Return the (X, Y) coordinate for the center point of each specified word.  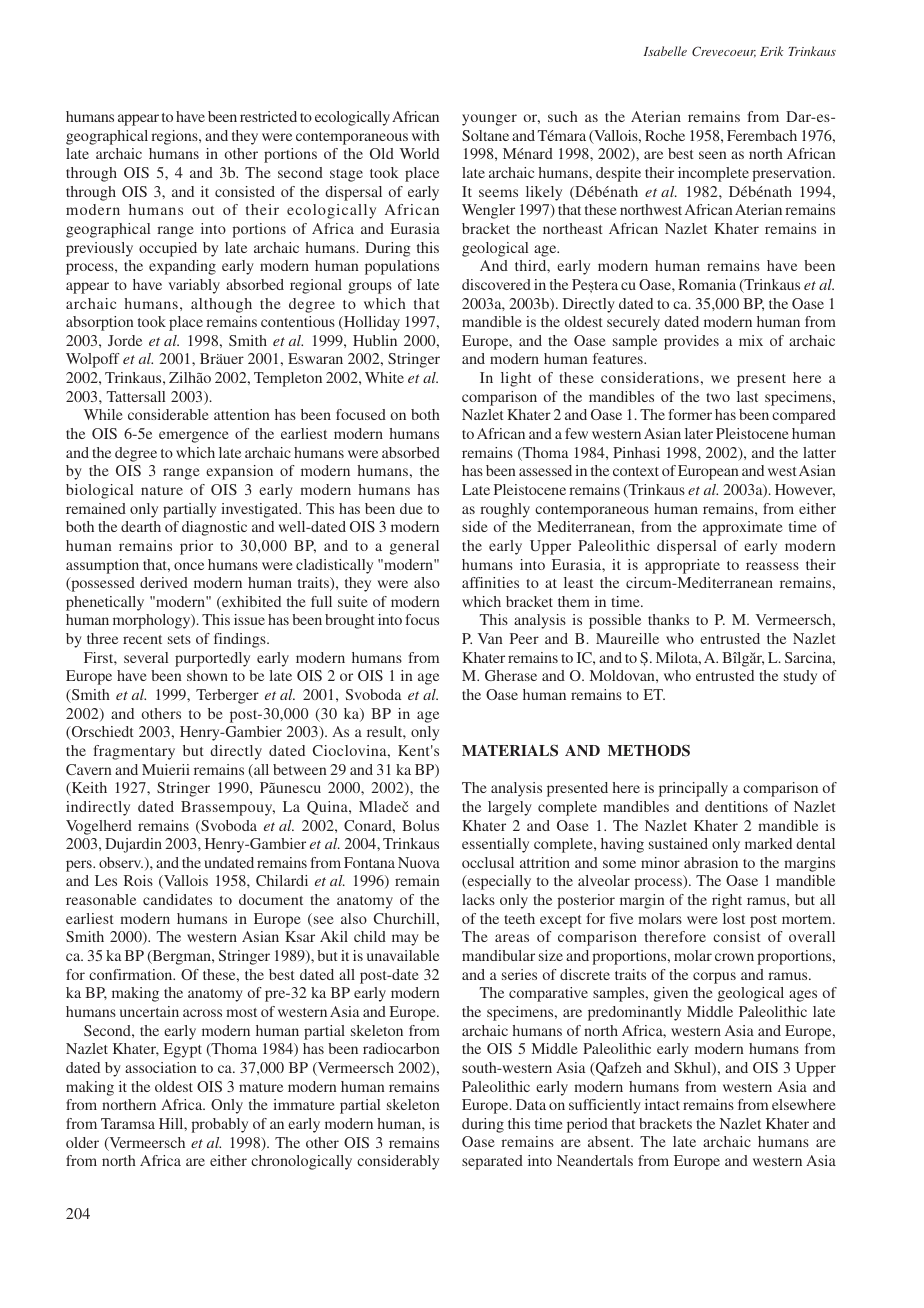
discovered (496, 284)
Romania (707, 284)
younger (489, 120)
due (411, 508)
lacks (478, 899)
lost (734, 918)
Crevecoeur (724, 52)
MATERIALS (510, 751)
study (800, 677)
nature (162, 490)
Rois (138, 880)
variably (194, 286)
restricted (268, 116)
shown (207, 675)
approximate (743, 528)
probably (219, 1125)
